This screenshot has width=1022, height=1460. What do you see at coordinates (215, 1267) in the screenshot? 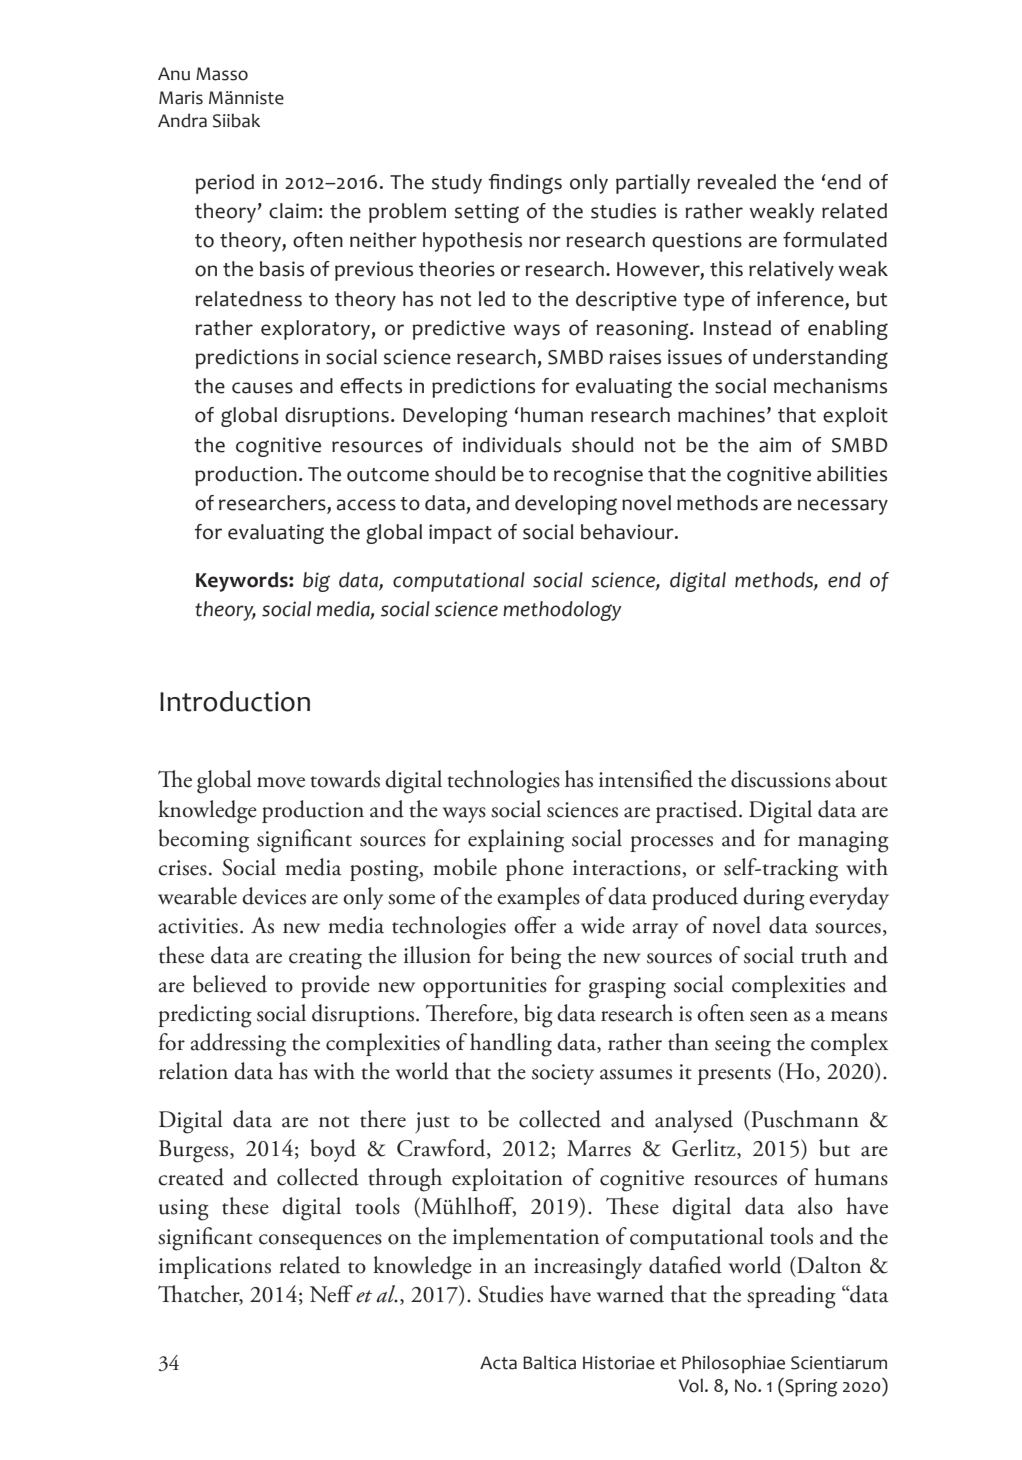
I see `implications` at bounding box center [215, 1267].
